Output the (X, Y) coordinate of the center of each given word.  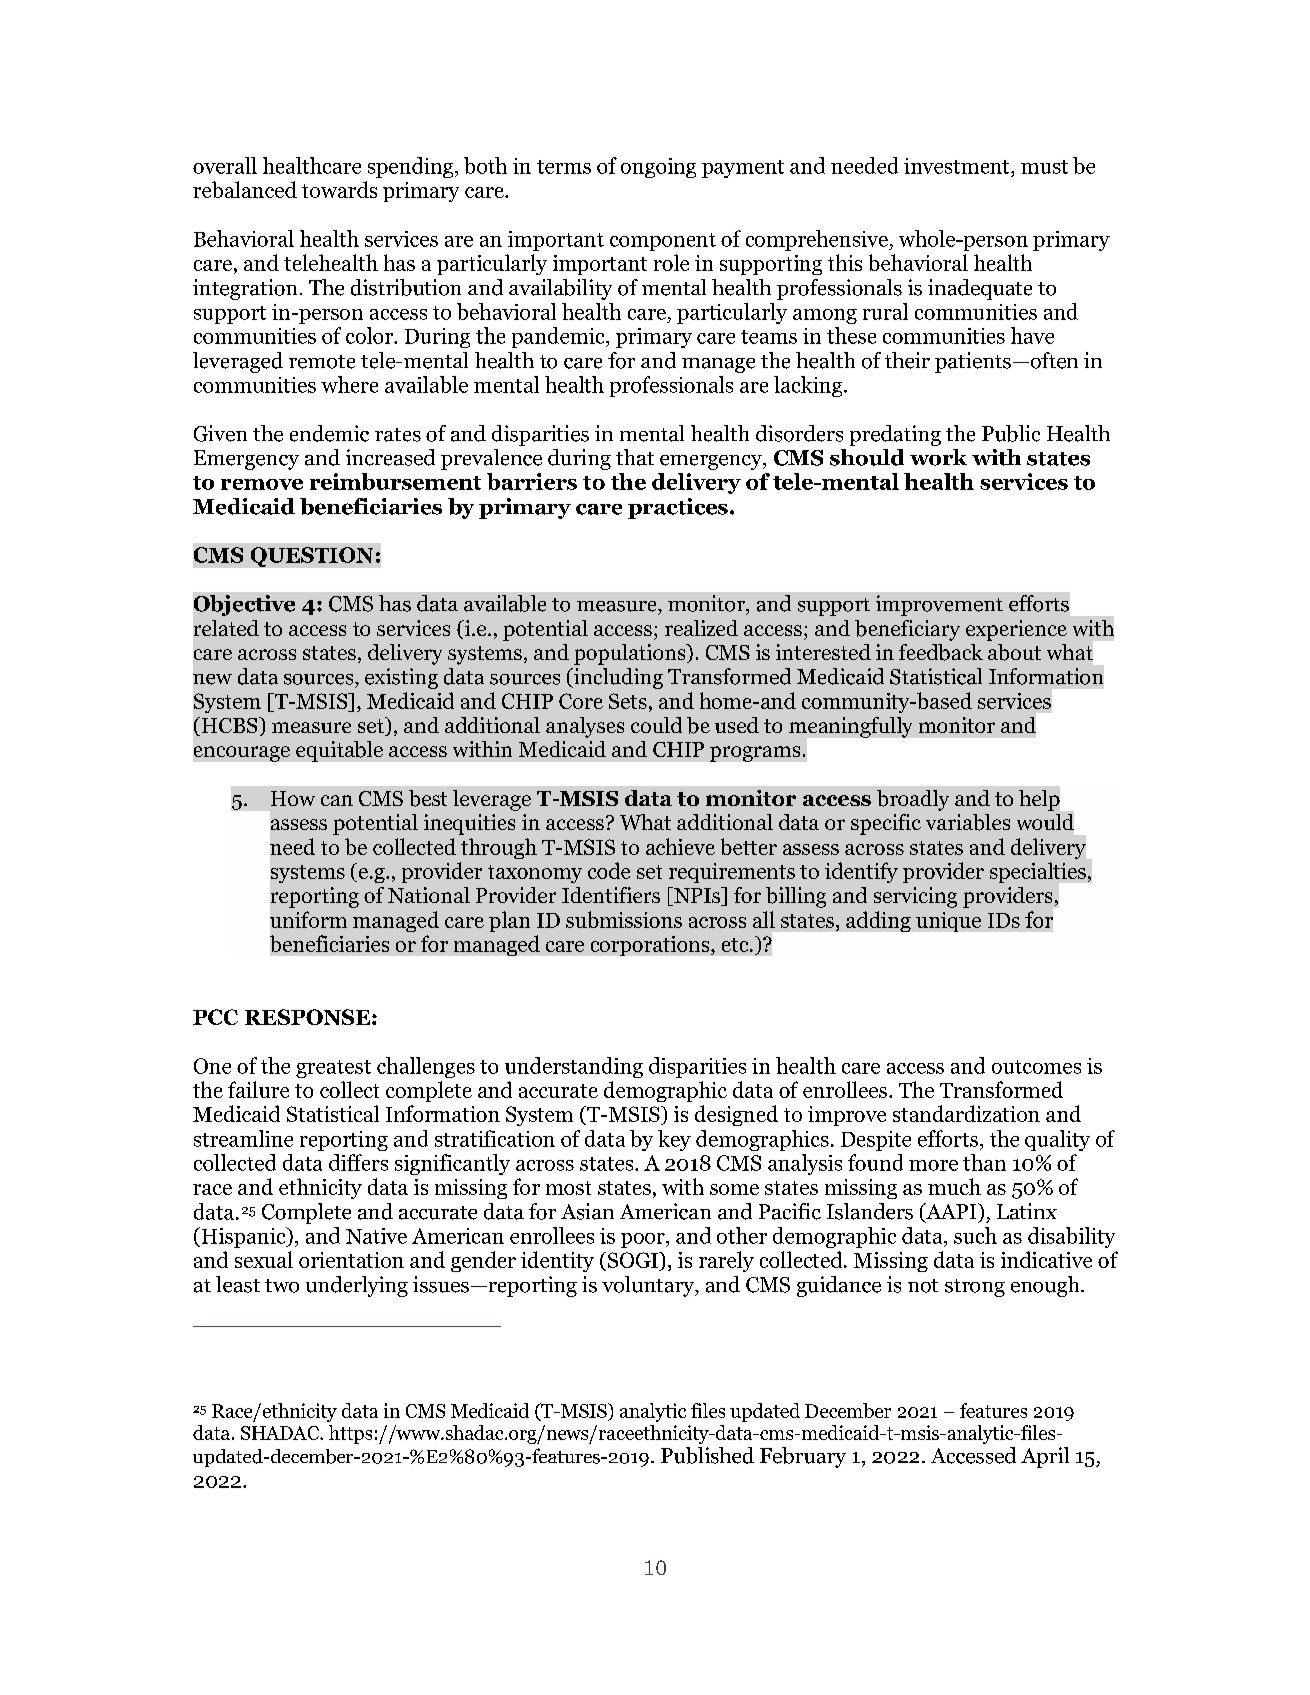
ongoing (658, 168)
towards (339, 189)
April (1045, 1457)
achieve (680, 846)
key (674, 1140)
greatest (333, 1069)
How (293, 798)
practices (678, 508)
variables (968, 822)
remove (262, 484)
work (938, 457)
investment (958, 166)
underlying (357, 1286)
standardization (966, 1113)
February (803, 1457)
